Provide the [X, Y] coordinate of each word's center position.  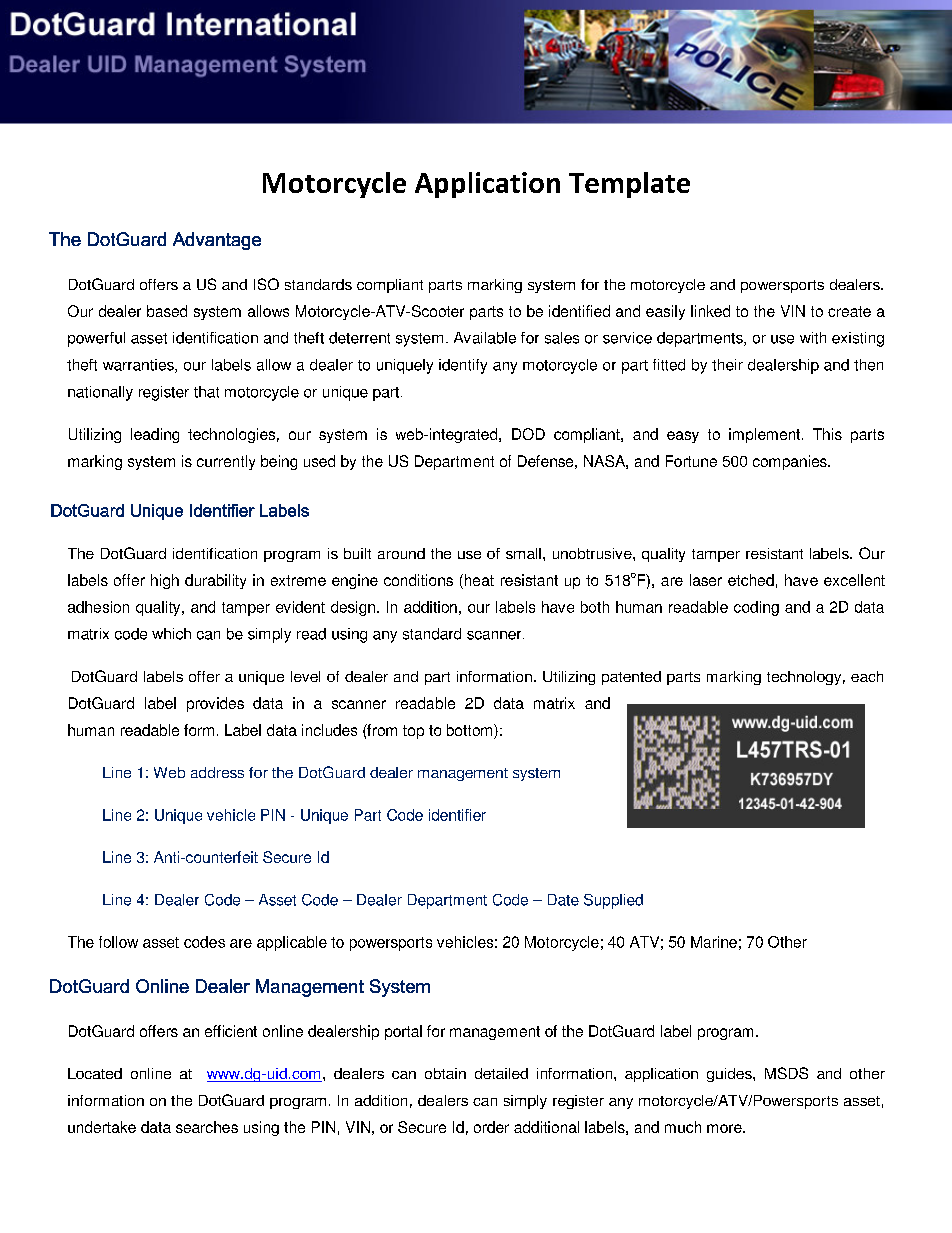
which [171, 634]
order [491, 1127]
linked [710, 311]
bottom [471, 731]
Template [629, 185]
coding [756, 608]
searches [207, 1127]
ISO [266, 284]
